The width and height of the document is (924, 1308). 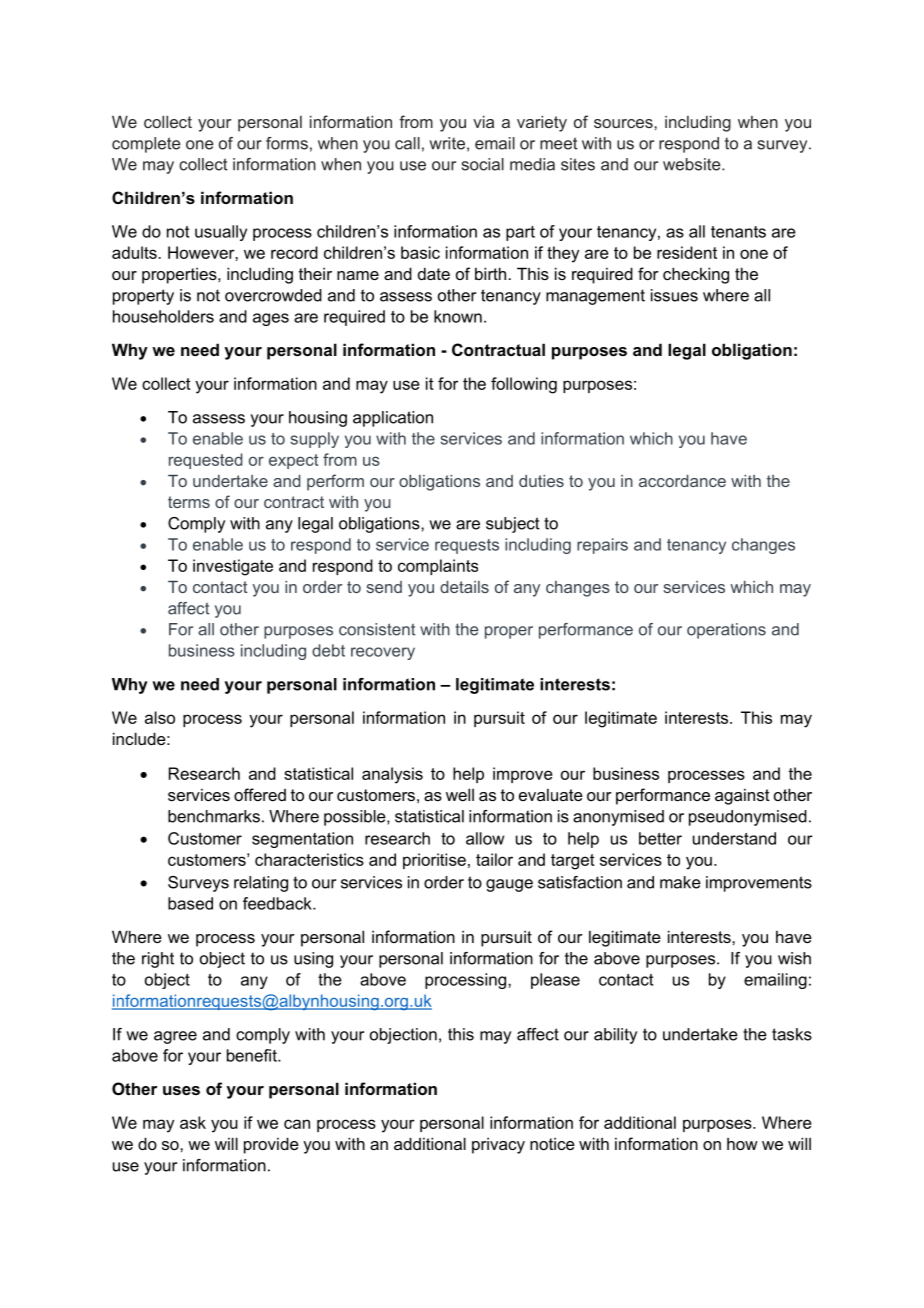 I want to click on complete, so click(x=146, y=145).
